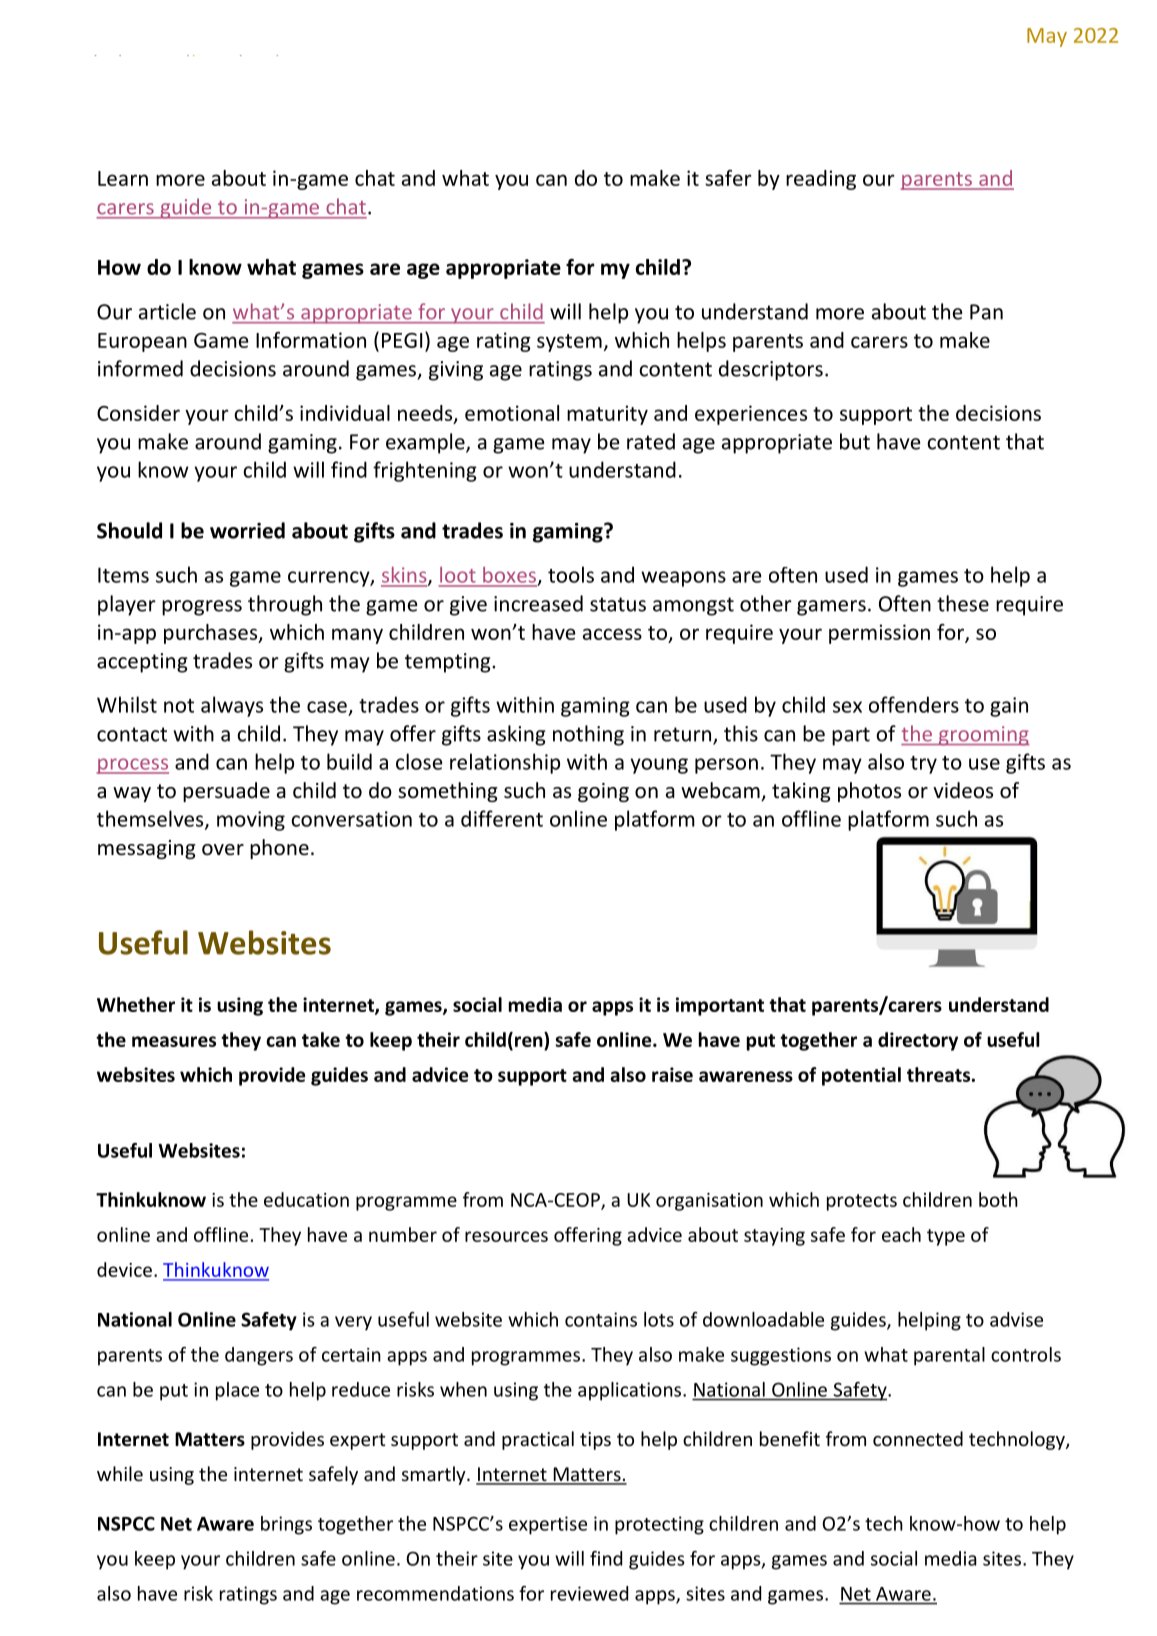 The height and width of the page is (1636, 1157). What do you see at coordinates (506, 1236) in the page?
I see `resources` at bounding box center [506, 1236].
